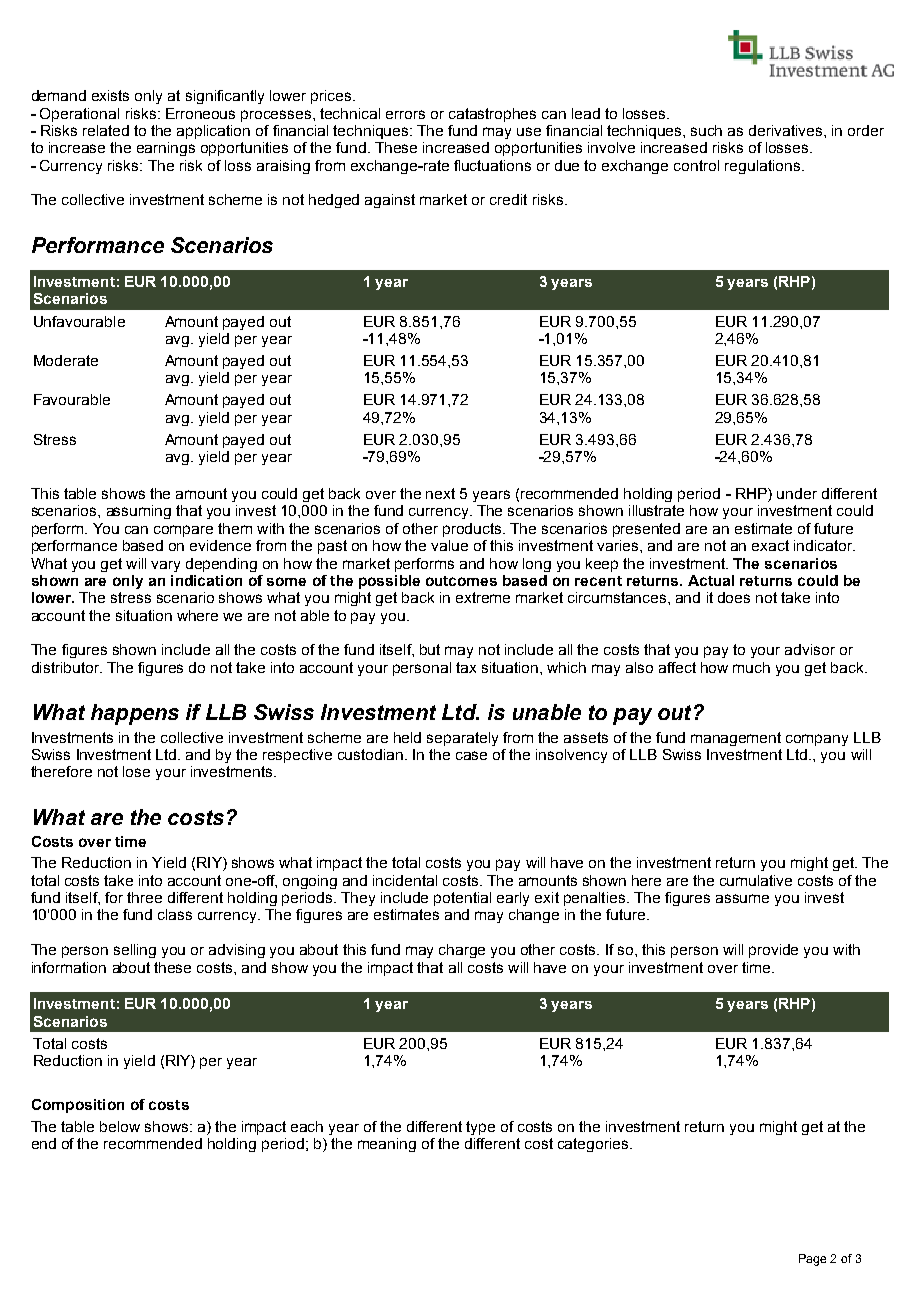 The width and height of the screenshot is (924, 1308). What do you see at coordinates (387, 1145) in the screenshot?
I see `meaning` at bounding box center [387, 1145].
